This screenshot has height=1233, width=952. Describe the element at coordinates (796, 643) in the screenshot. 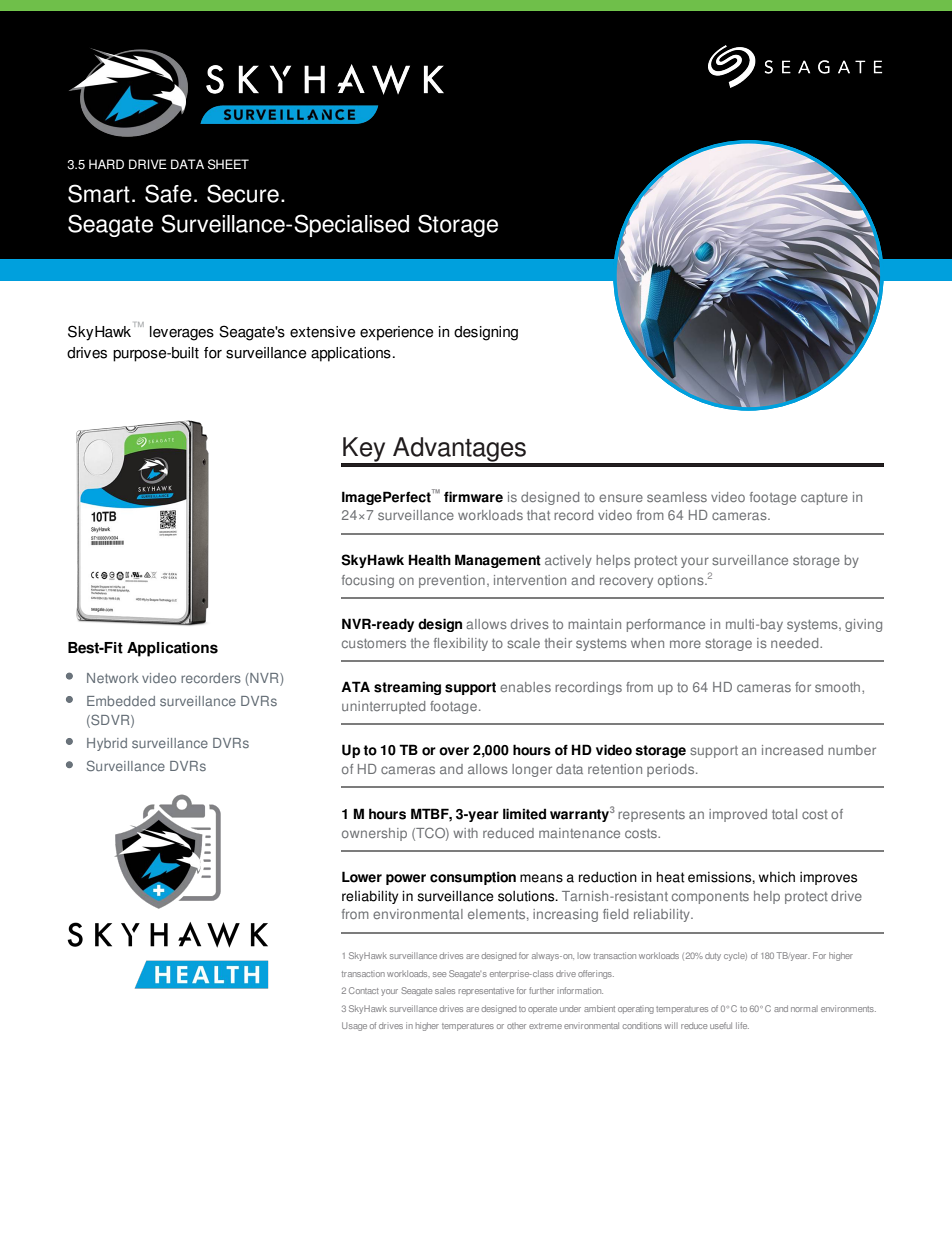

I see `needed` at that location.
